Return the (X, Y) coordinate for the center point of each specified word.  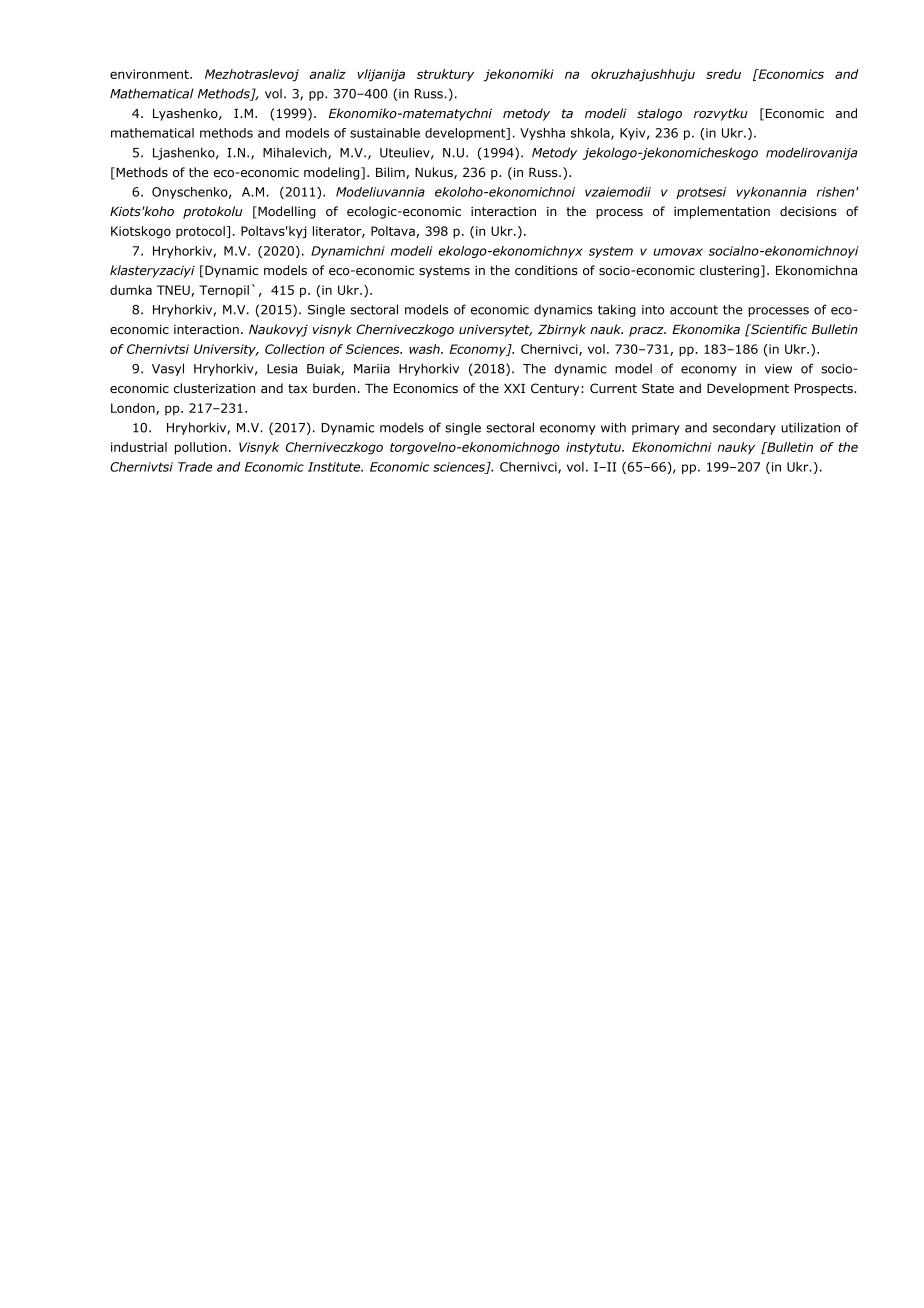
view (778, 369)
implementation (722, 212)
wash (425, 349)
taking (617, 310)
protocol (200, 232)
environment (150, 74)
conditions (546, 270)
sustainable (385, 133)
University (226, 350)
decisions (808, 211)
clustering (729, 271)
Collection (295, 349)
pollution (201, 448)
